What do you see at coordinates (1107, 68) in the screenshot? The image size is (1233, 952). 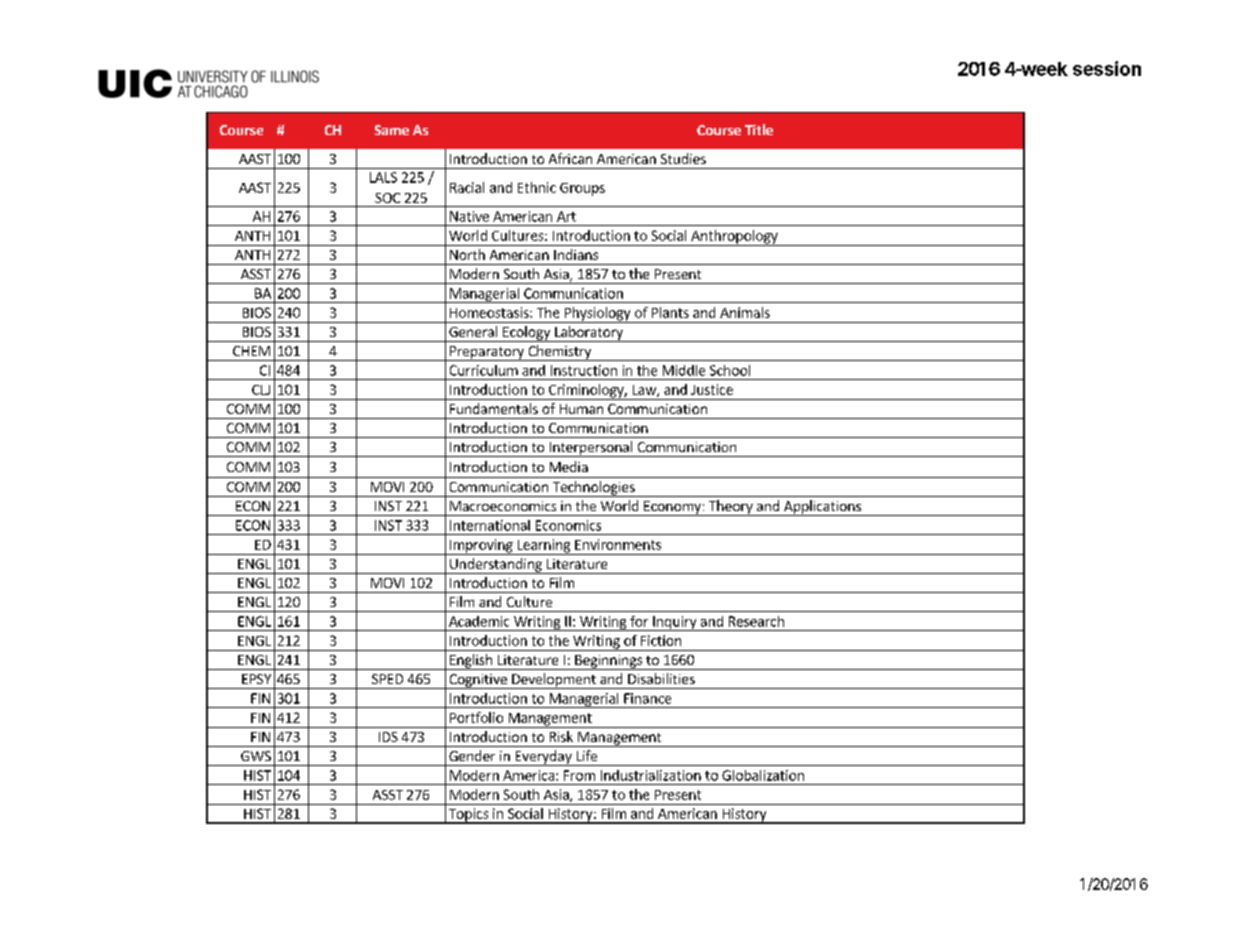 I see `session` at bounding box center [1107, 68].
